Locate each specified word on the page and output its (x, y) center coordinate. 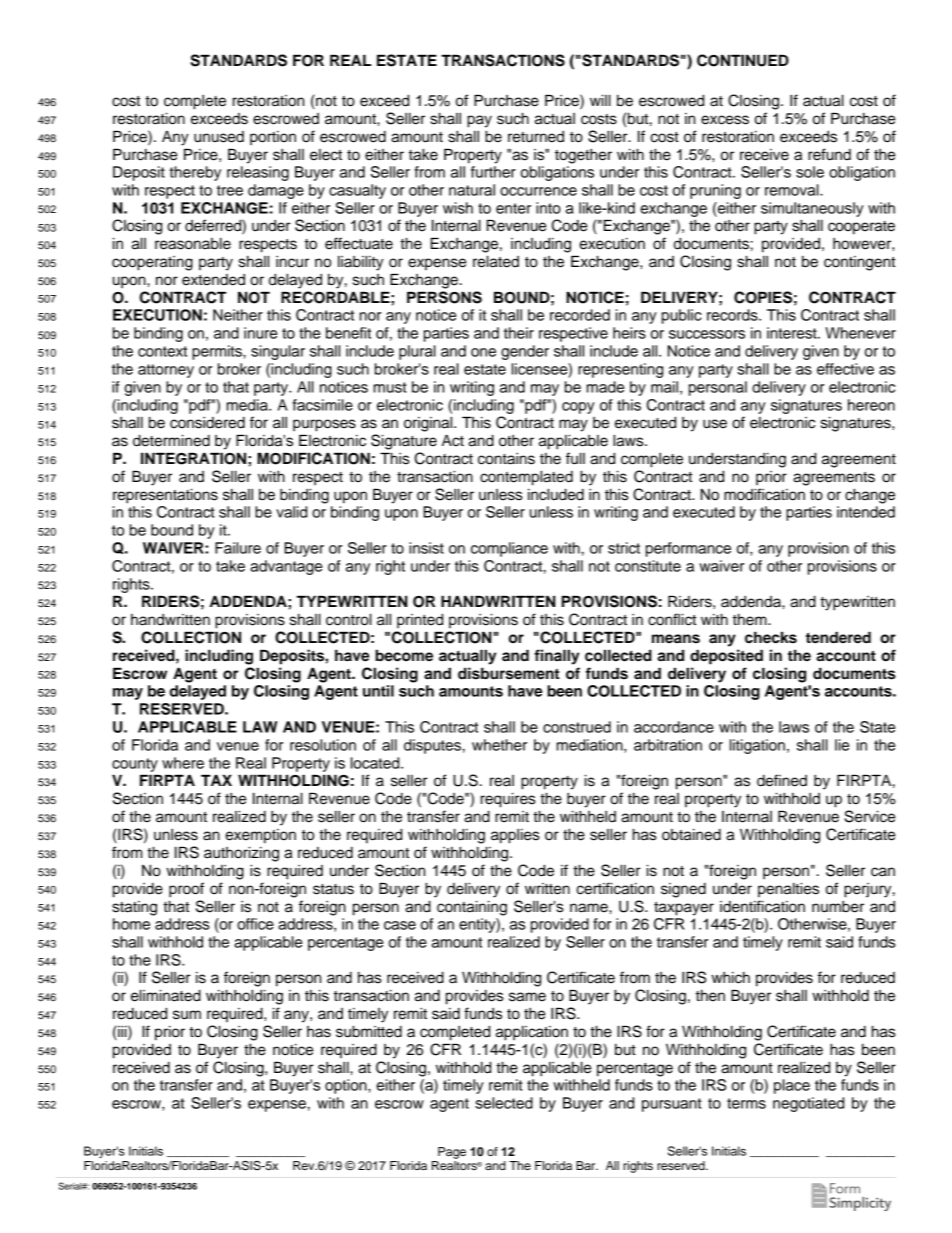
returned (536, 137)
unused (219, 137)
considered (207, 423)
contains (506, 459)
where (183, 763)
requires (508, 800)
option (347, 1086)
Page (452, 1153)
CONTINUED (743, 60)
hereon (871, 405)
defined (782, 780)
